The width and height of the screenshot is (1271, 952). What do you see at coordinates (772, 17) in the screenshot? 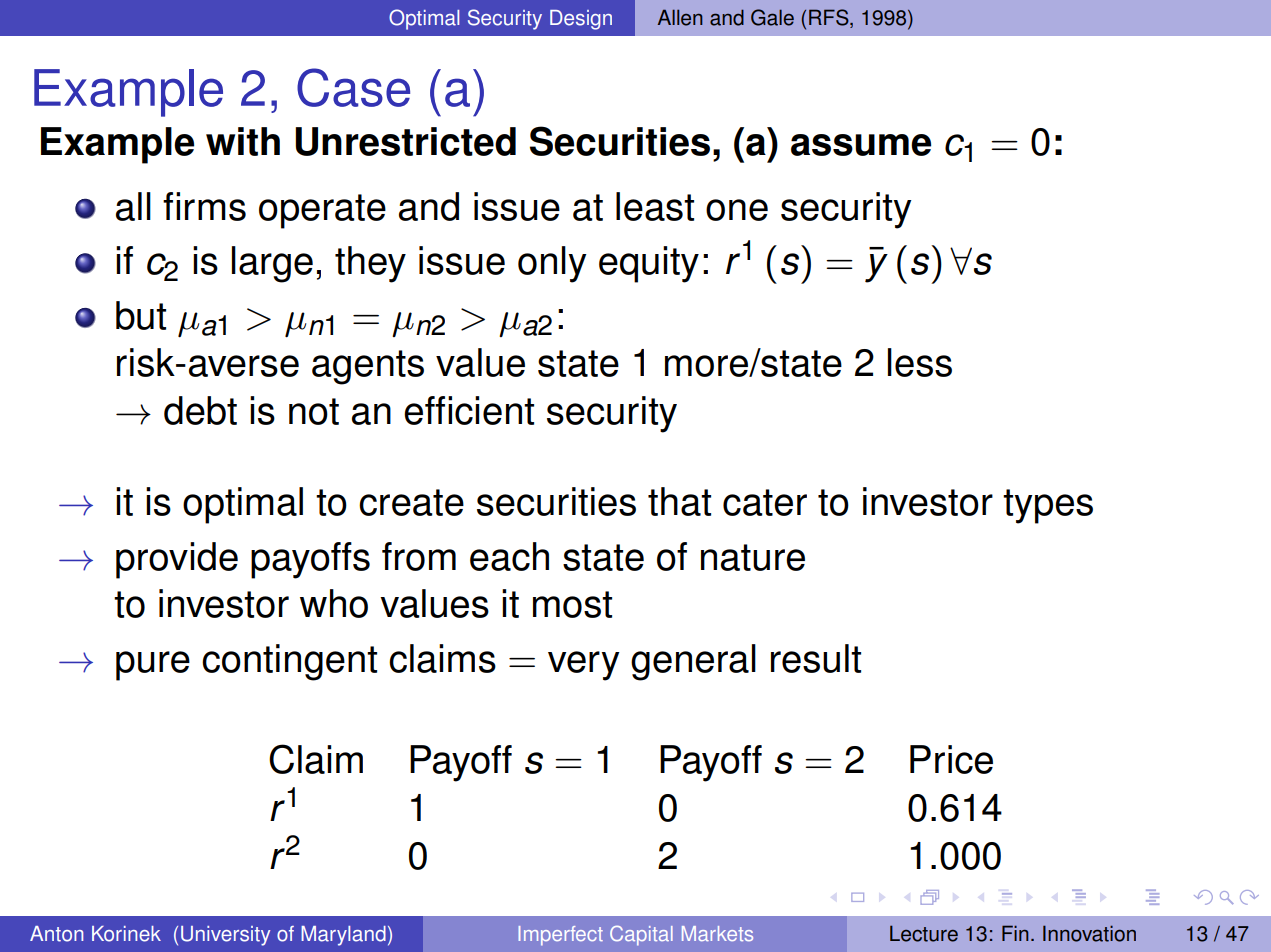
I see `Gale` at bounding box center [772, 17].
